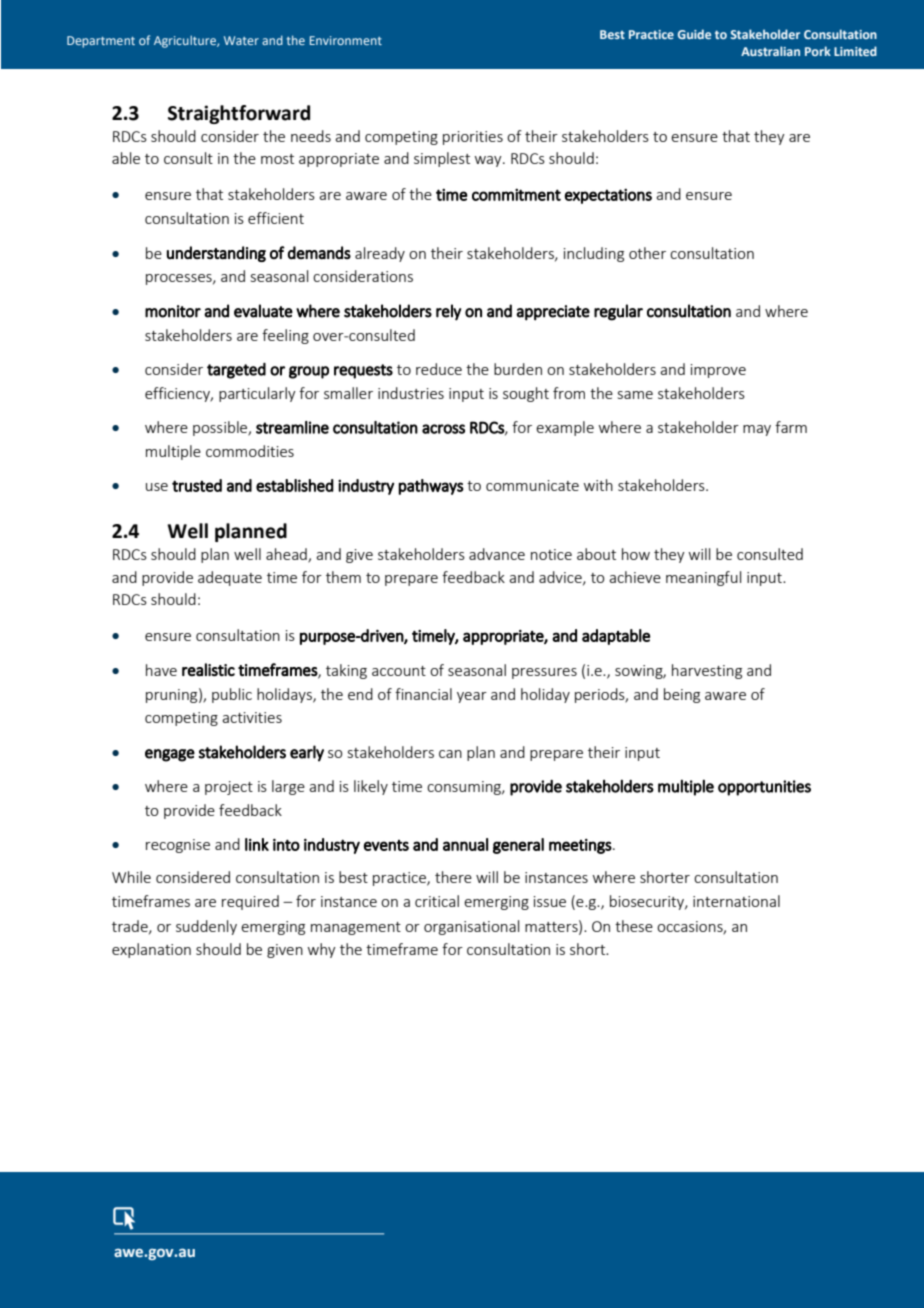  What do you see at coordinates (471, 927) in the image?
I see `organisational` at bounding box center [471, 927].
